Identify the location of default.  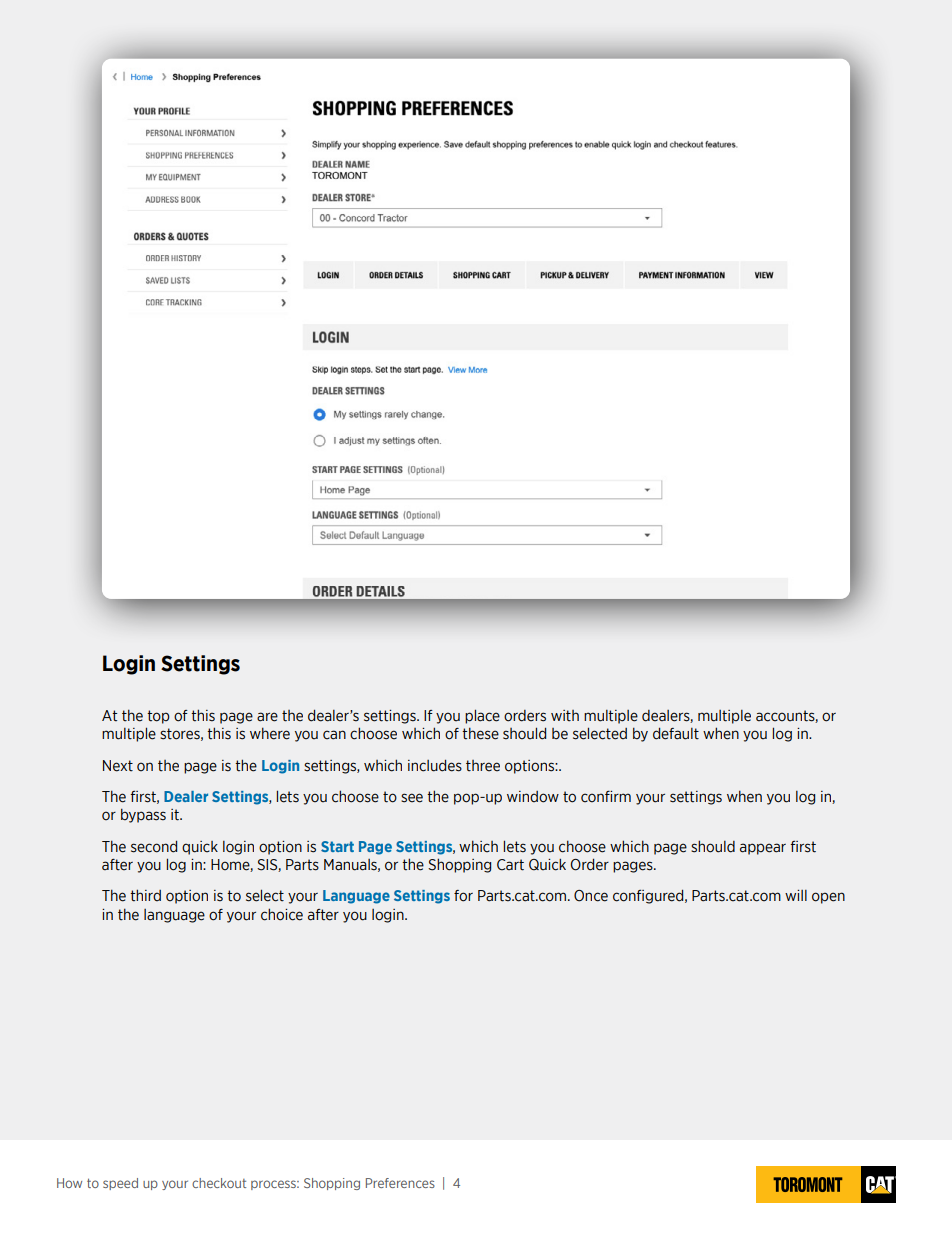
(676, 733).
